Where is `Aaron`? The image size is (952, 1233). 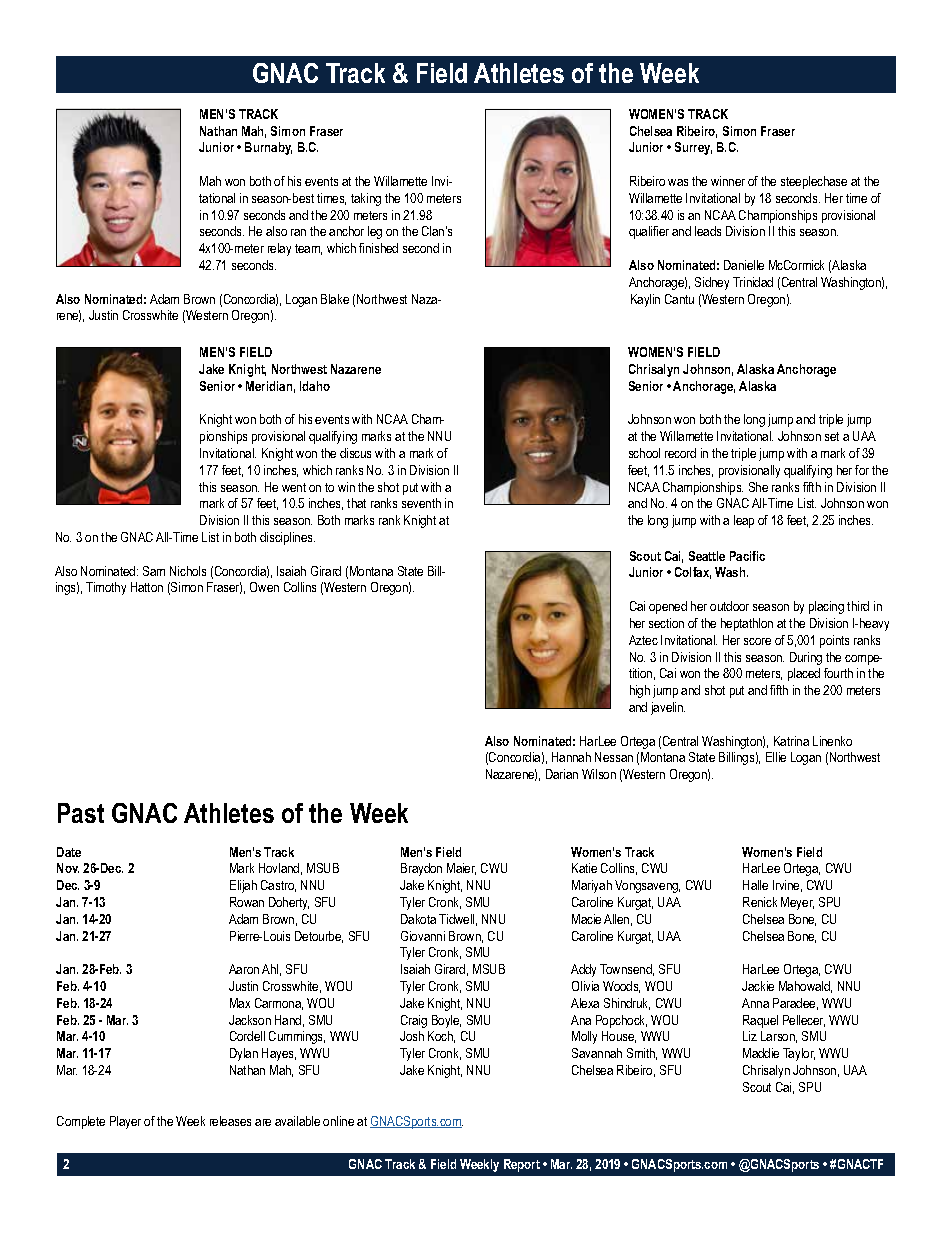 Aaron is located at coordinates (244, 969).
